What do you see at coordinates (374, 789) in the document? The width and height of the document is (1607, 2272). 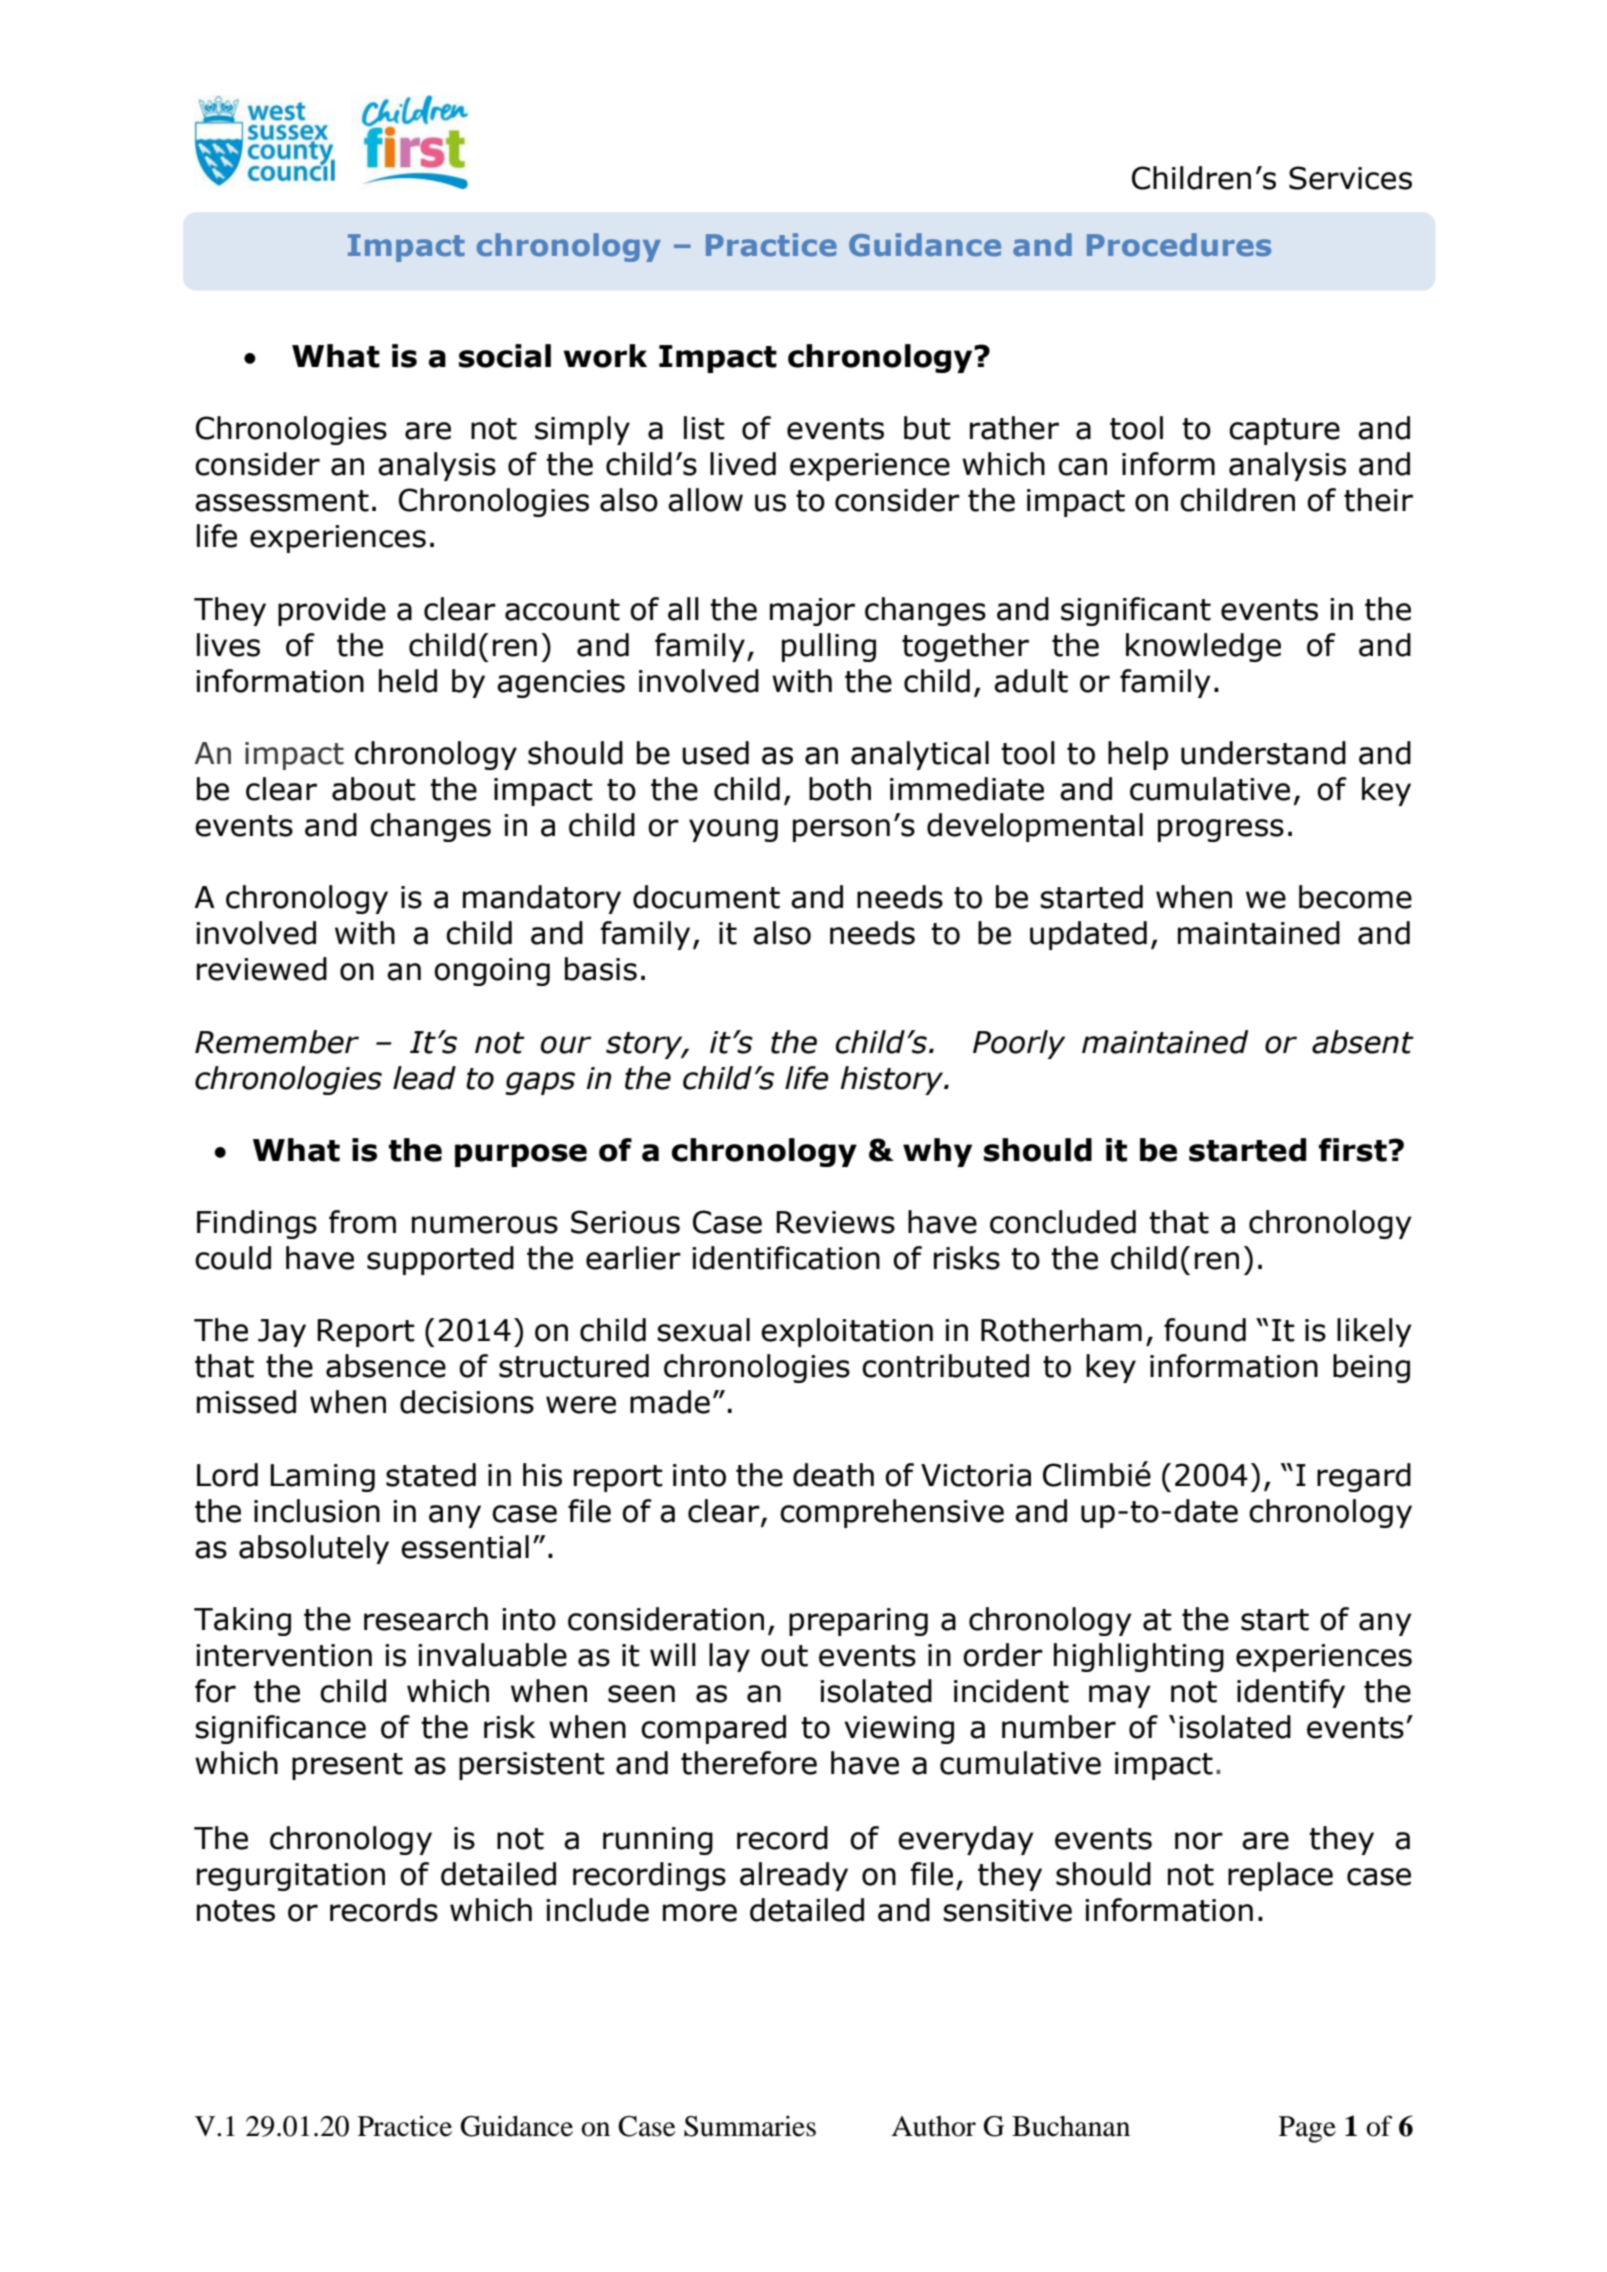 I see `about` at bounding box center [374, 789].
